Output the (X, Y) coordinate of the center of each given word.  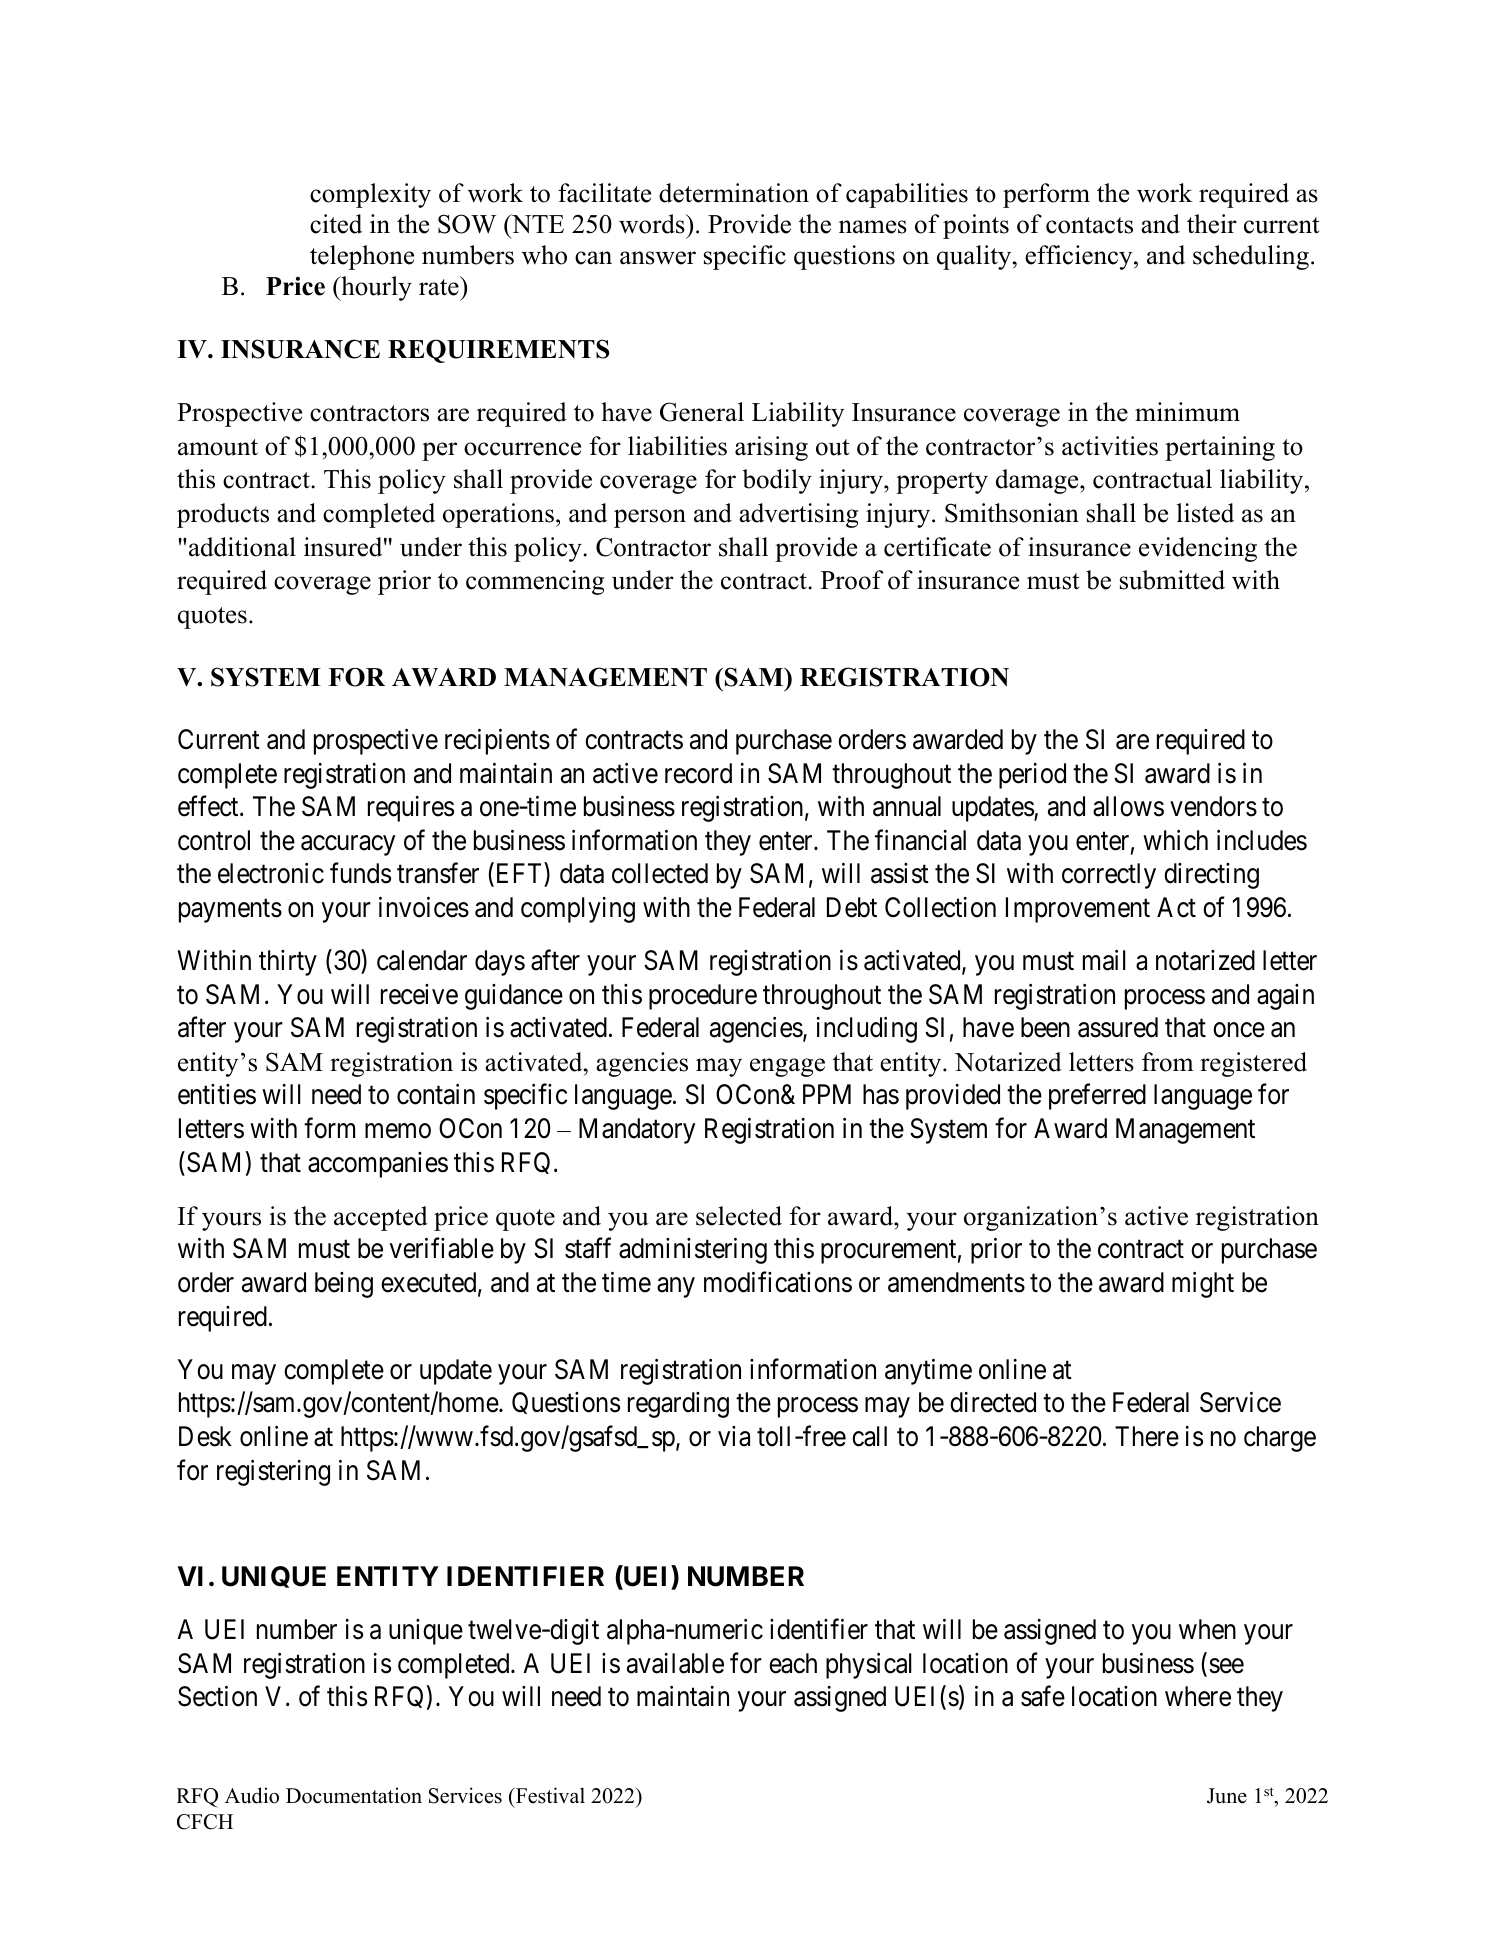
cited (336, 224)
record (698, 773)
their (1212, 224)
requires (411, 809)
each (793, 1663)
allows (1128, 806)
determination (734, 193)
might (1203, 1285)
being (344, 1285)
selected (739, 1216)
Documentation (354, 1795)
